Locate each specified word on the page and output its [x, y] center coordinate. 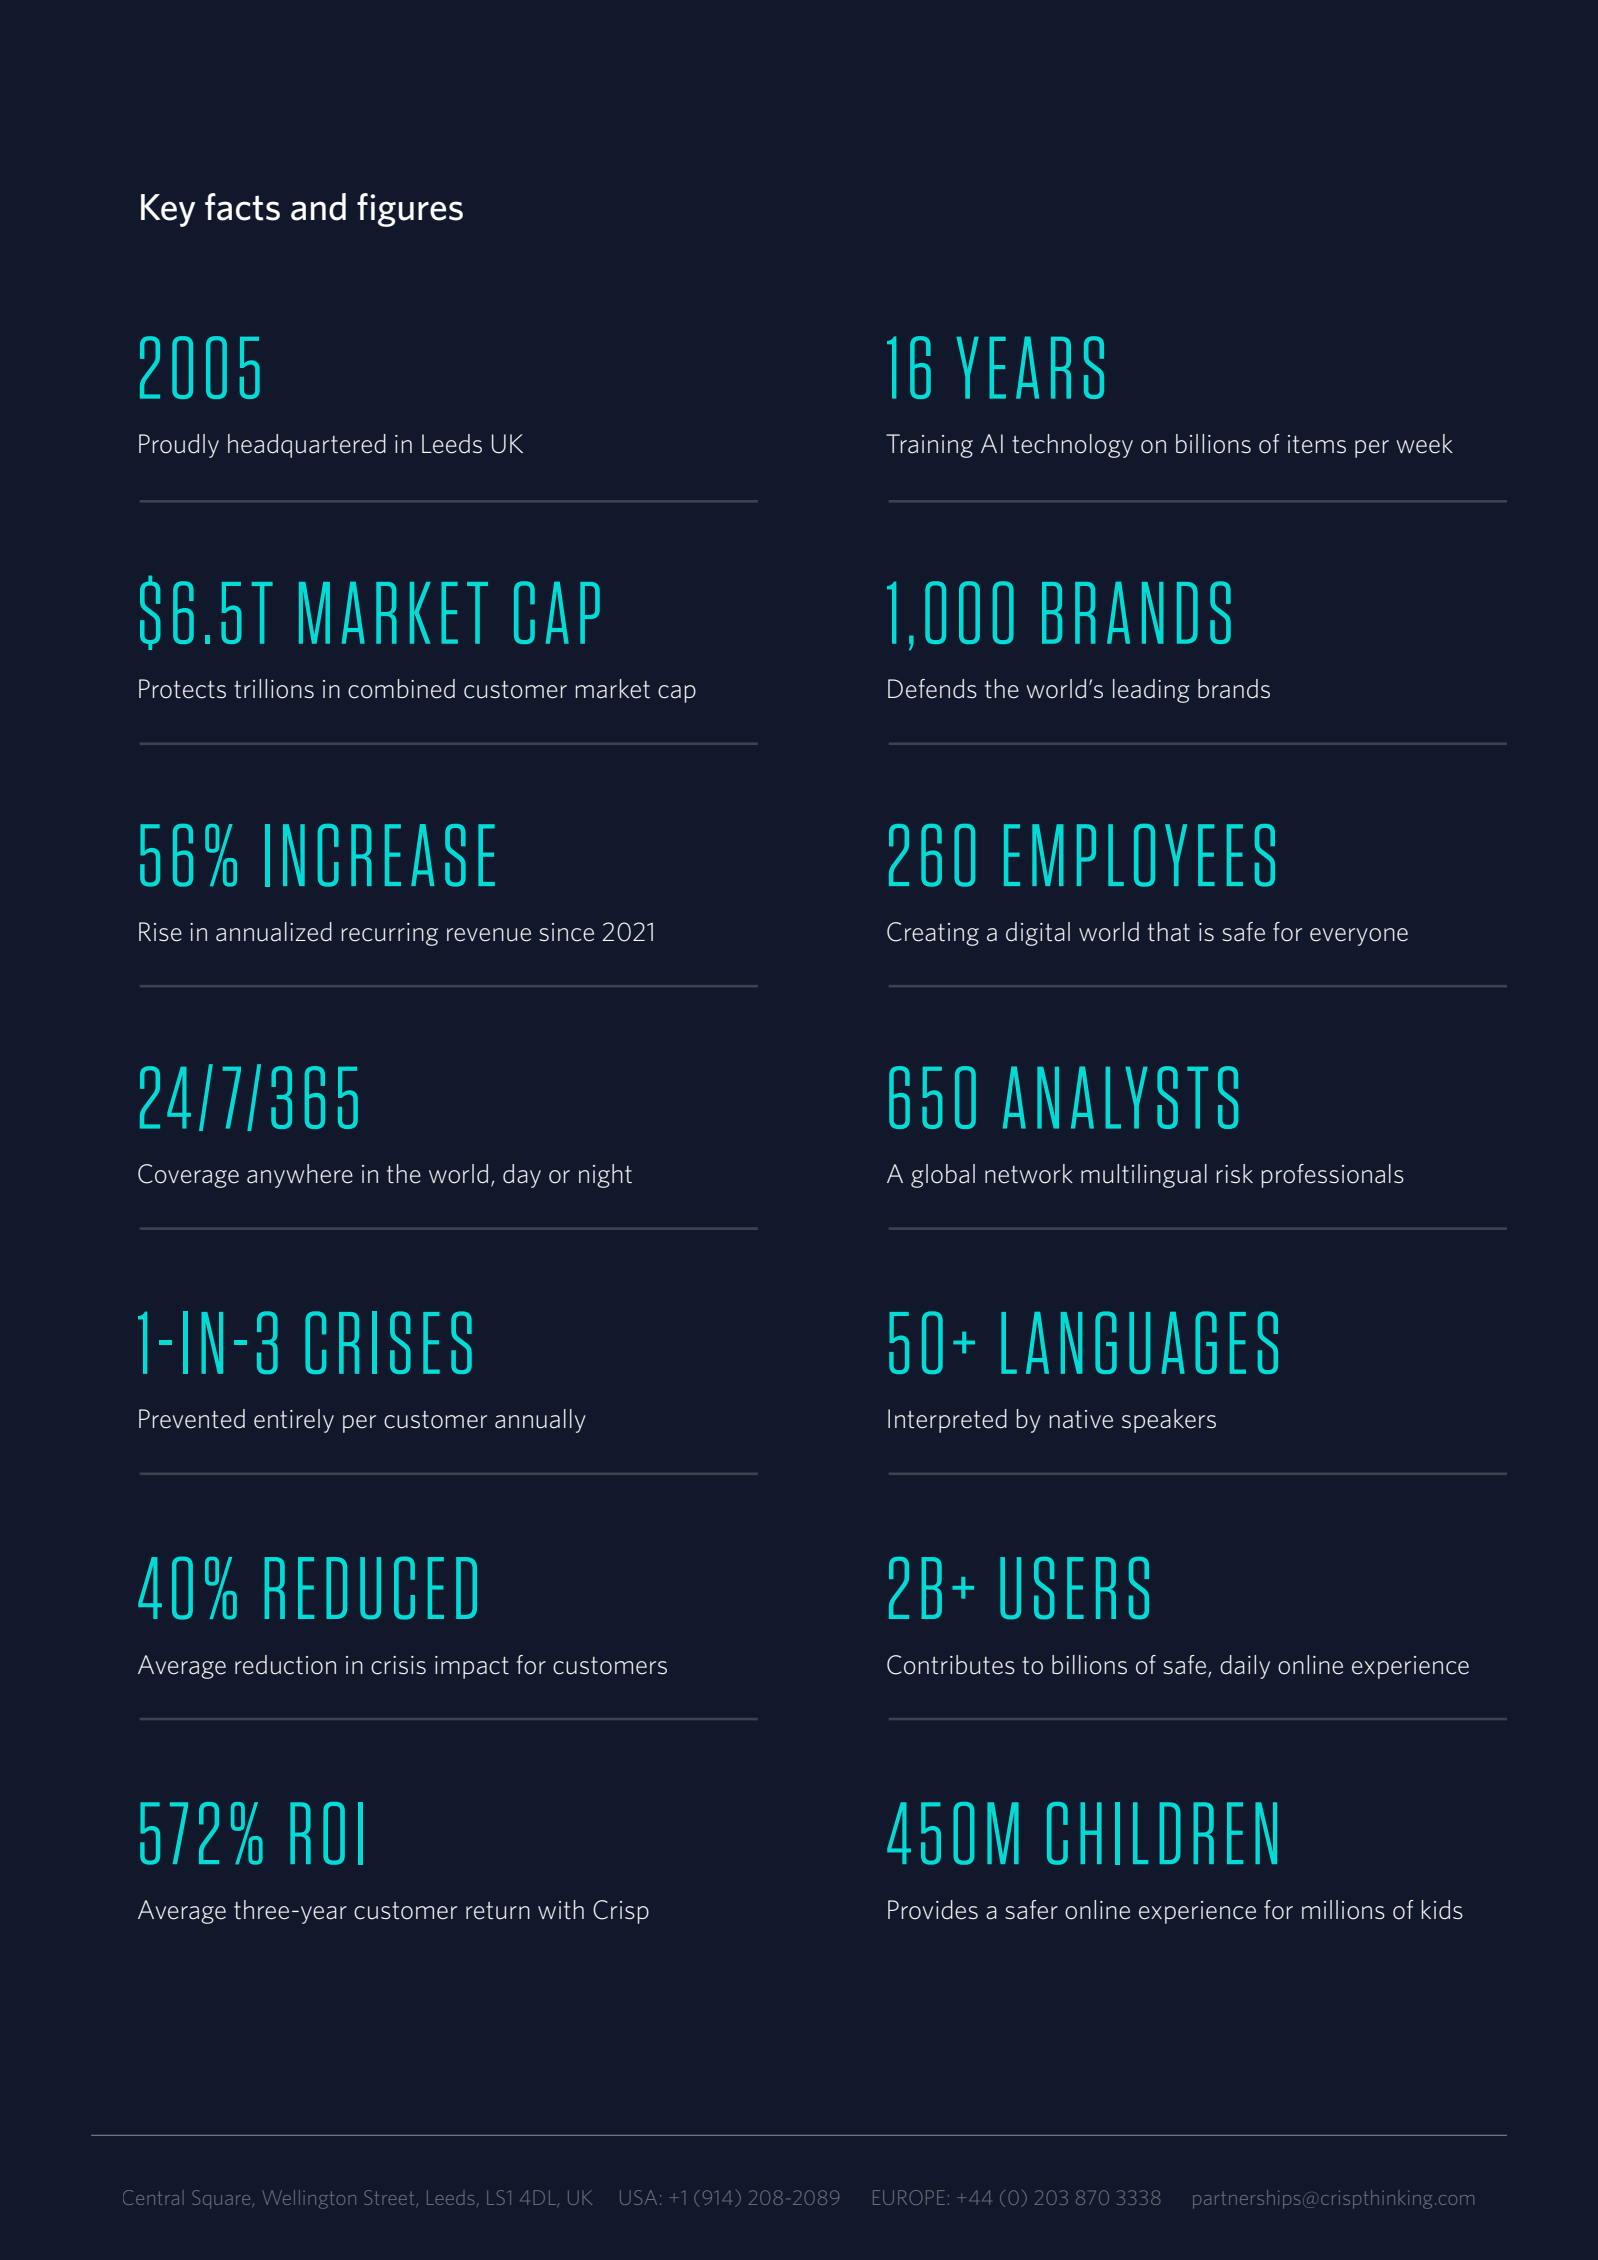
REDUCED [370, 1588]
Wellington [309, 2199]
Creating [933, 934]
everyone [1359, 937]
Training [929, 446]
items [1317, 444]
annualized [274, 932]
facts [242, 207]
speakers [1169, 1421]
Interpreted [947, 1421]
